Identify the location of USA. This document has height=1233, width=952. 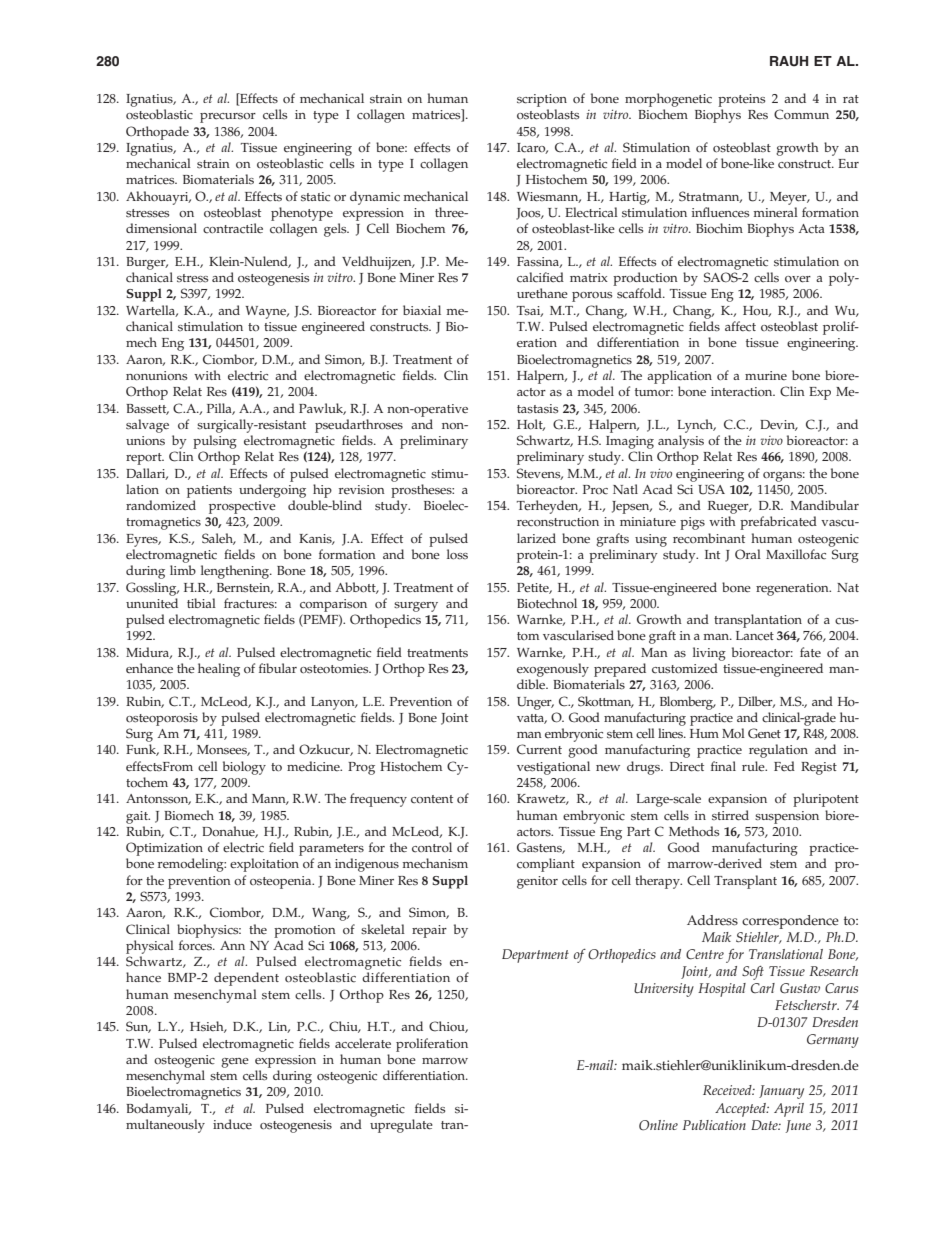
(711, 489).
